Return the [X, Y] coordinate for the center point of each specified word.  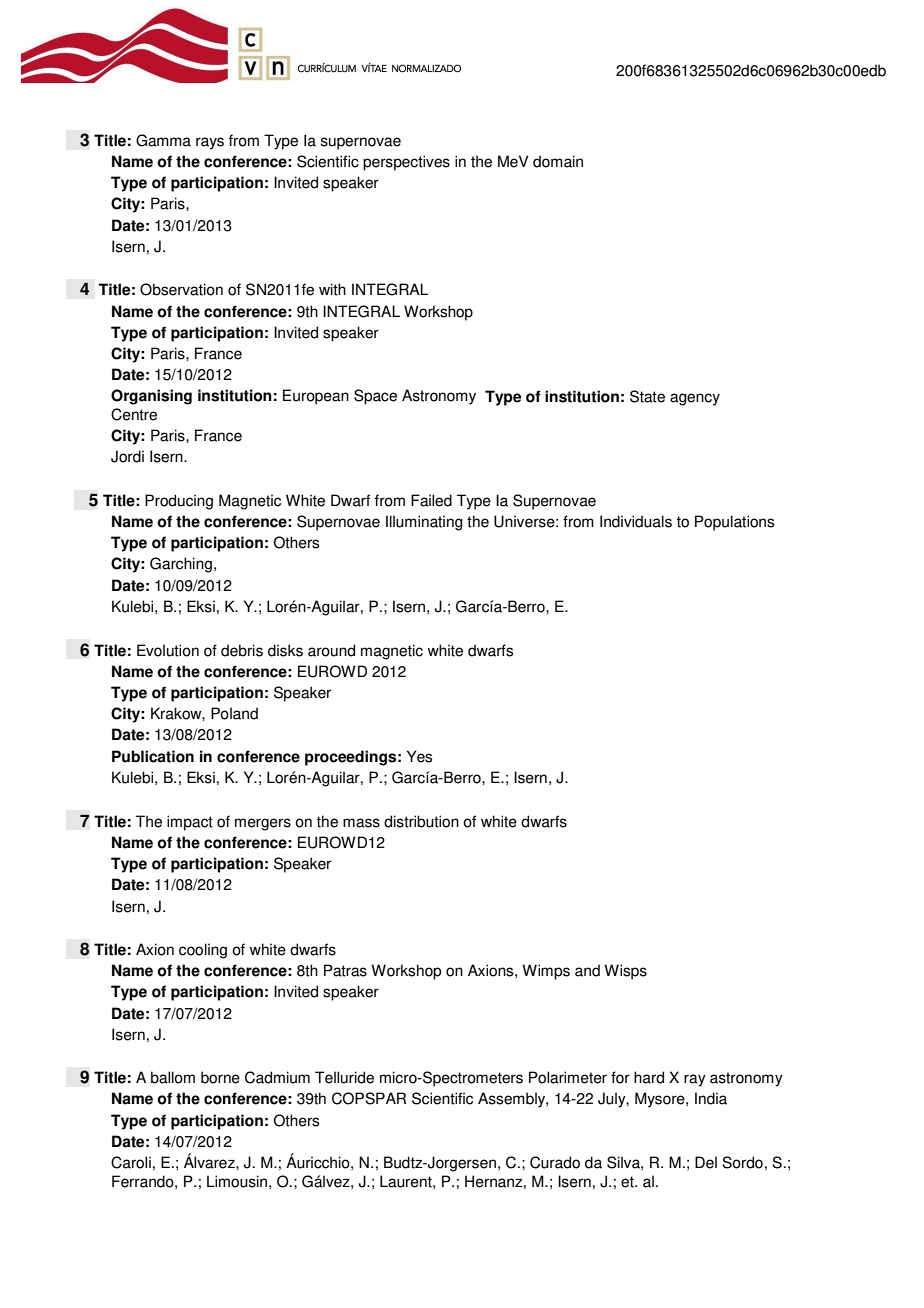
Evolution [168, 650]
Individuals [636, 521]
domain [558, 161]
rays [210, 143]
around [331, 650]
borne [220, 1077]
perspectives [406, 163]
